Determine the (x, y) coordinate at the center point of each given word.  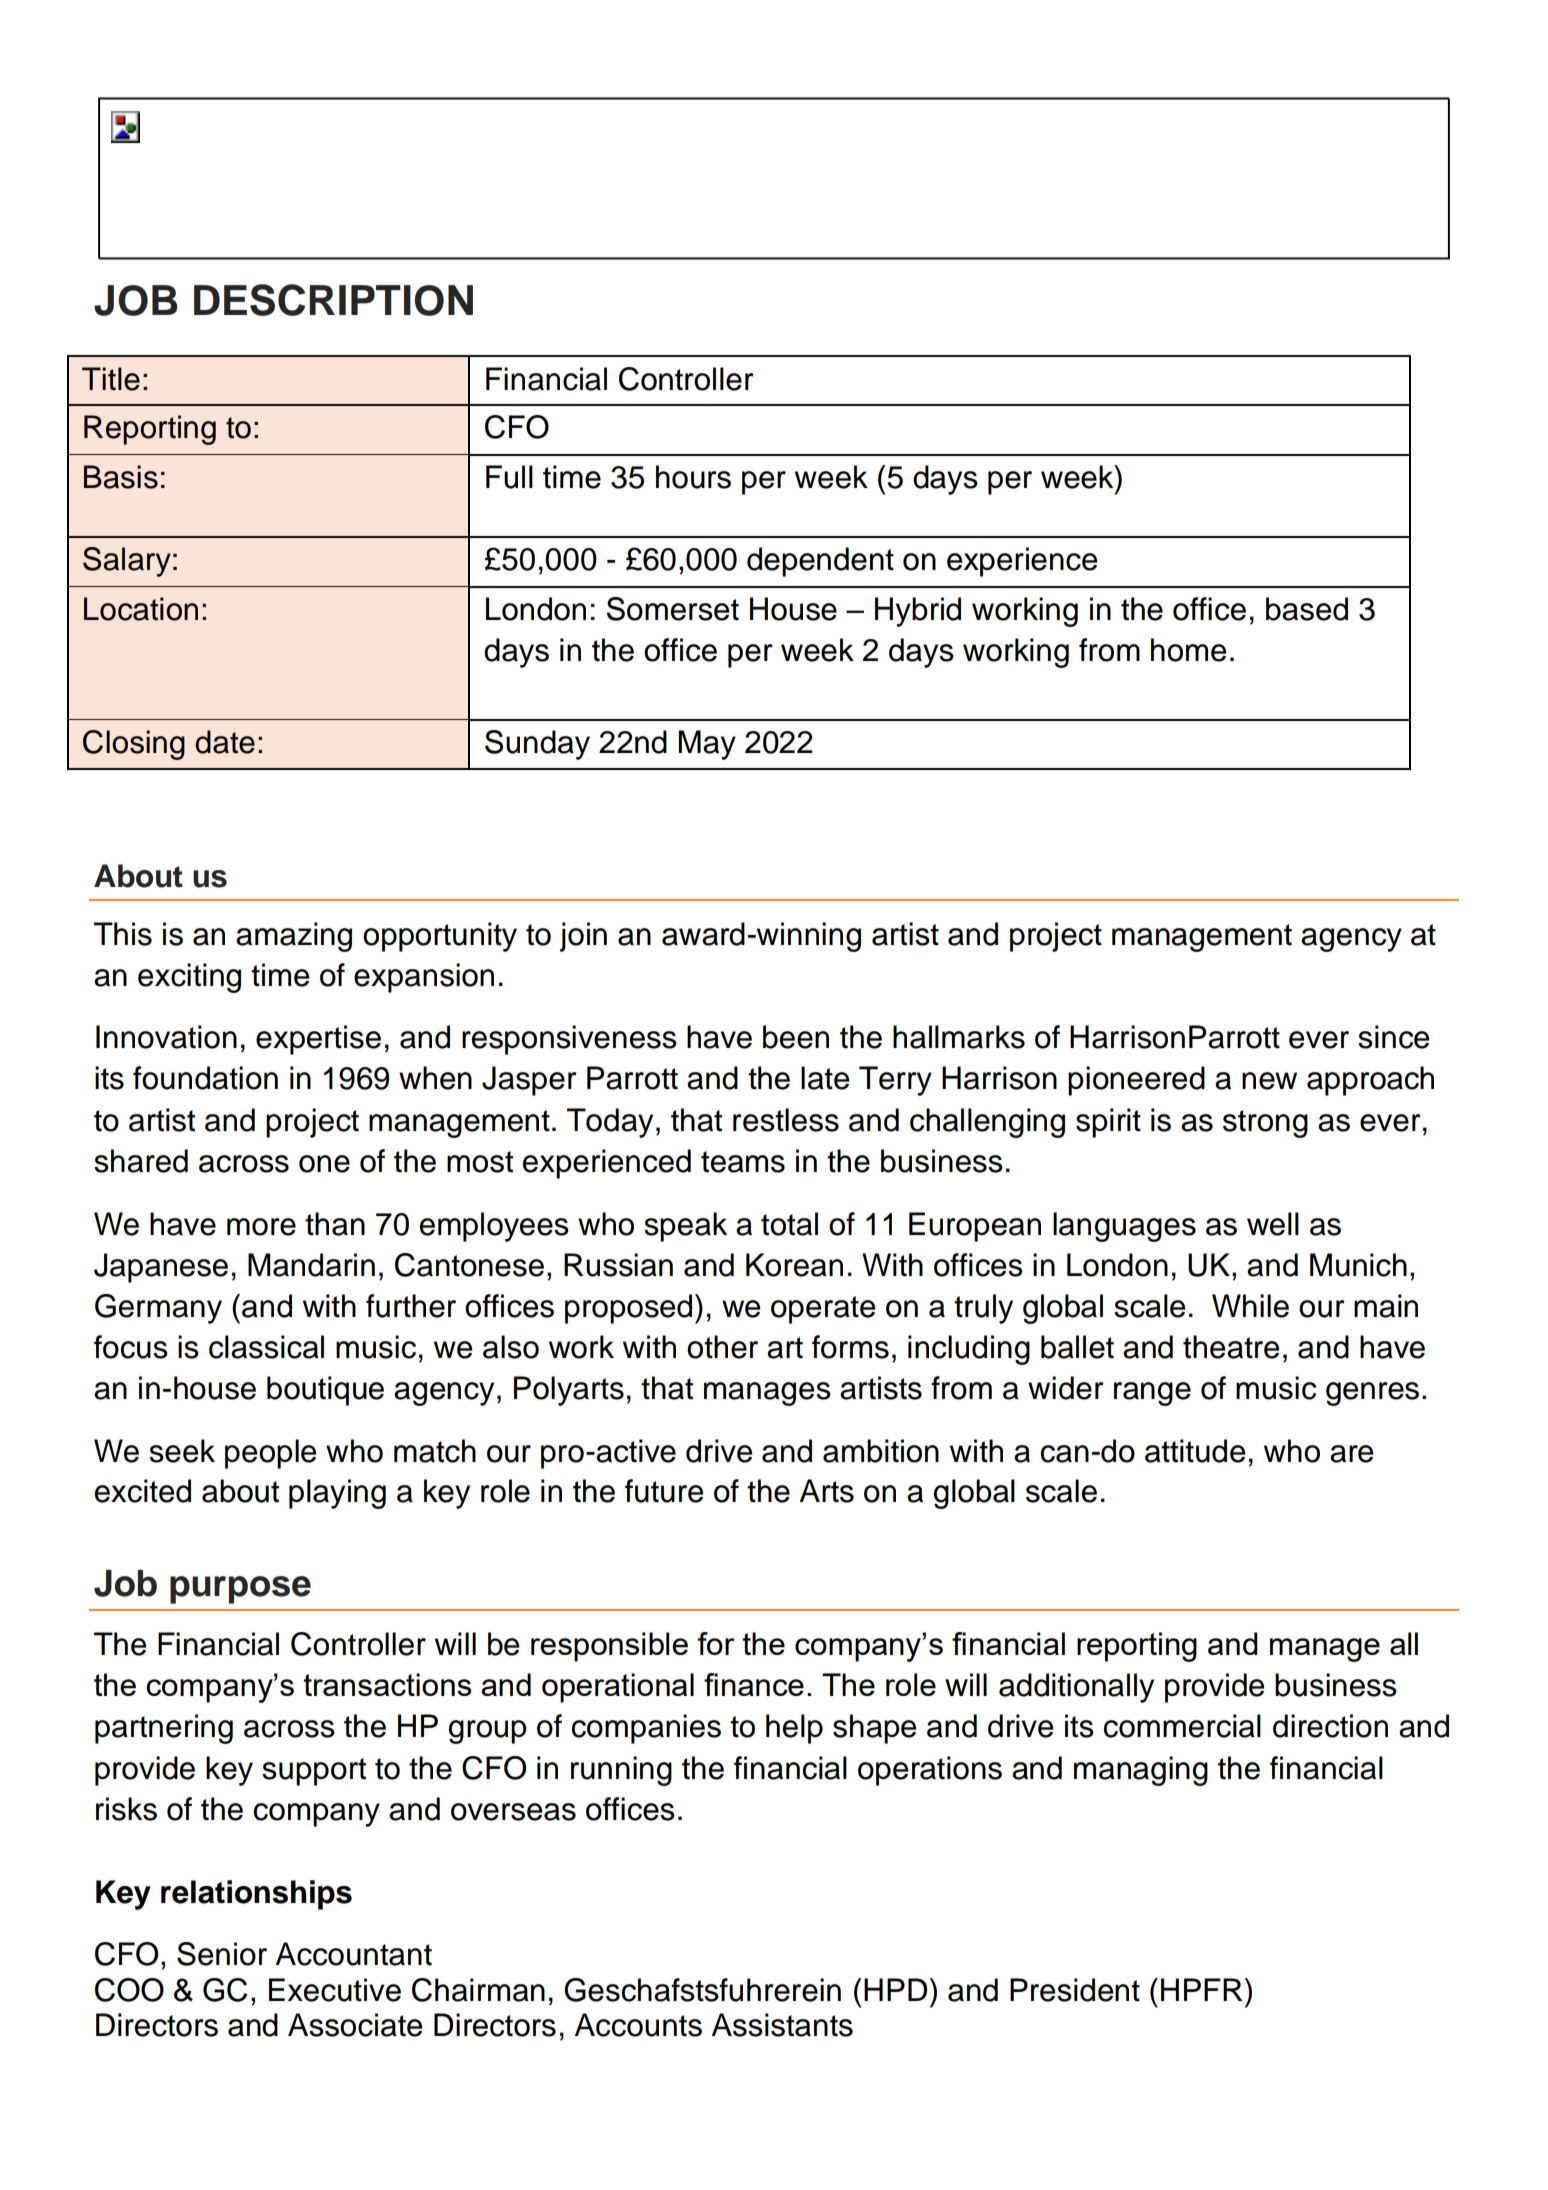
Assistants (782, 2025)
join (583, 937)
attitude (1195, 1451)
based (1307, 609)
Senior (222, 1954)
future (664, 1491)
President (1075, 1990)
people (270, 1454)
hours (693, 477)
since (1393, 1037)
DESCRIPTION (333, 300)
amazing (294, 937)
